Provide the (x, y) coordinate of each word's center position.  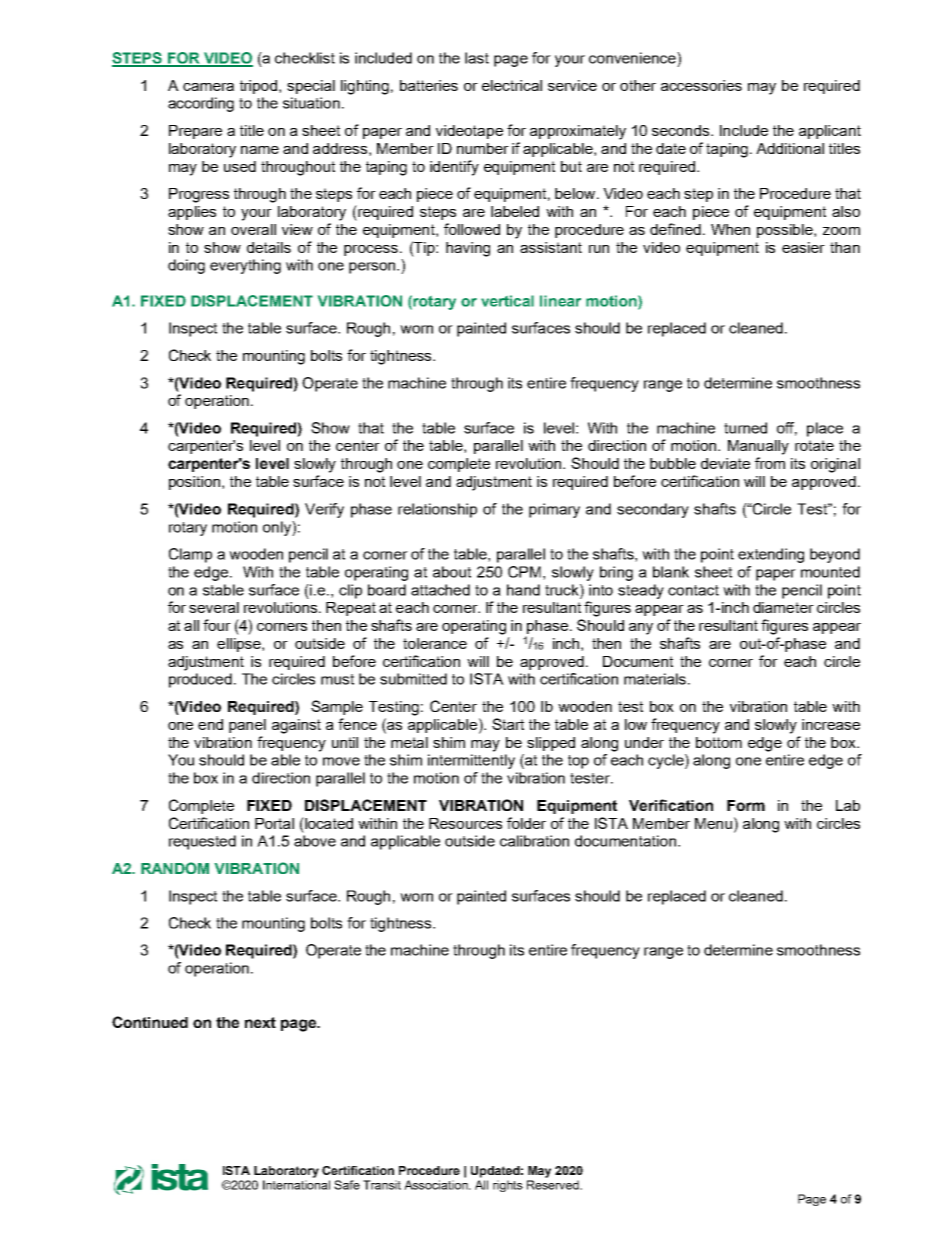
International (296, 1185)
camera (208, 87)
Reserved (554, 1185)
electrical (512, 85)
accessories (701, 85)
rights (508, 1186)
